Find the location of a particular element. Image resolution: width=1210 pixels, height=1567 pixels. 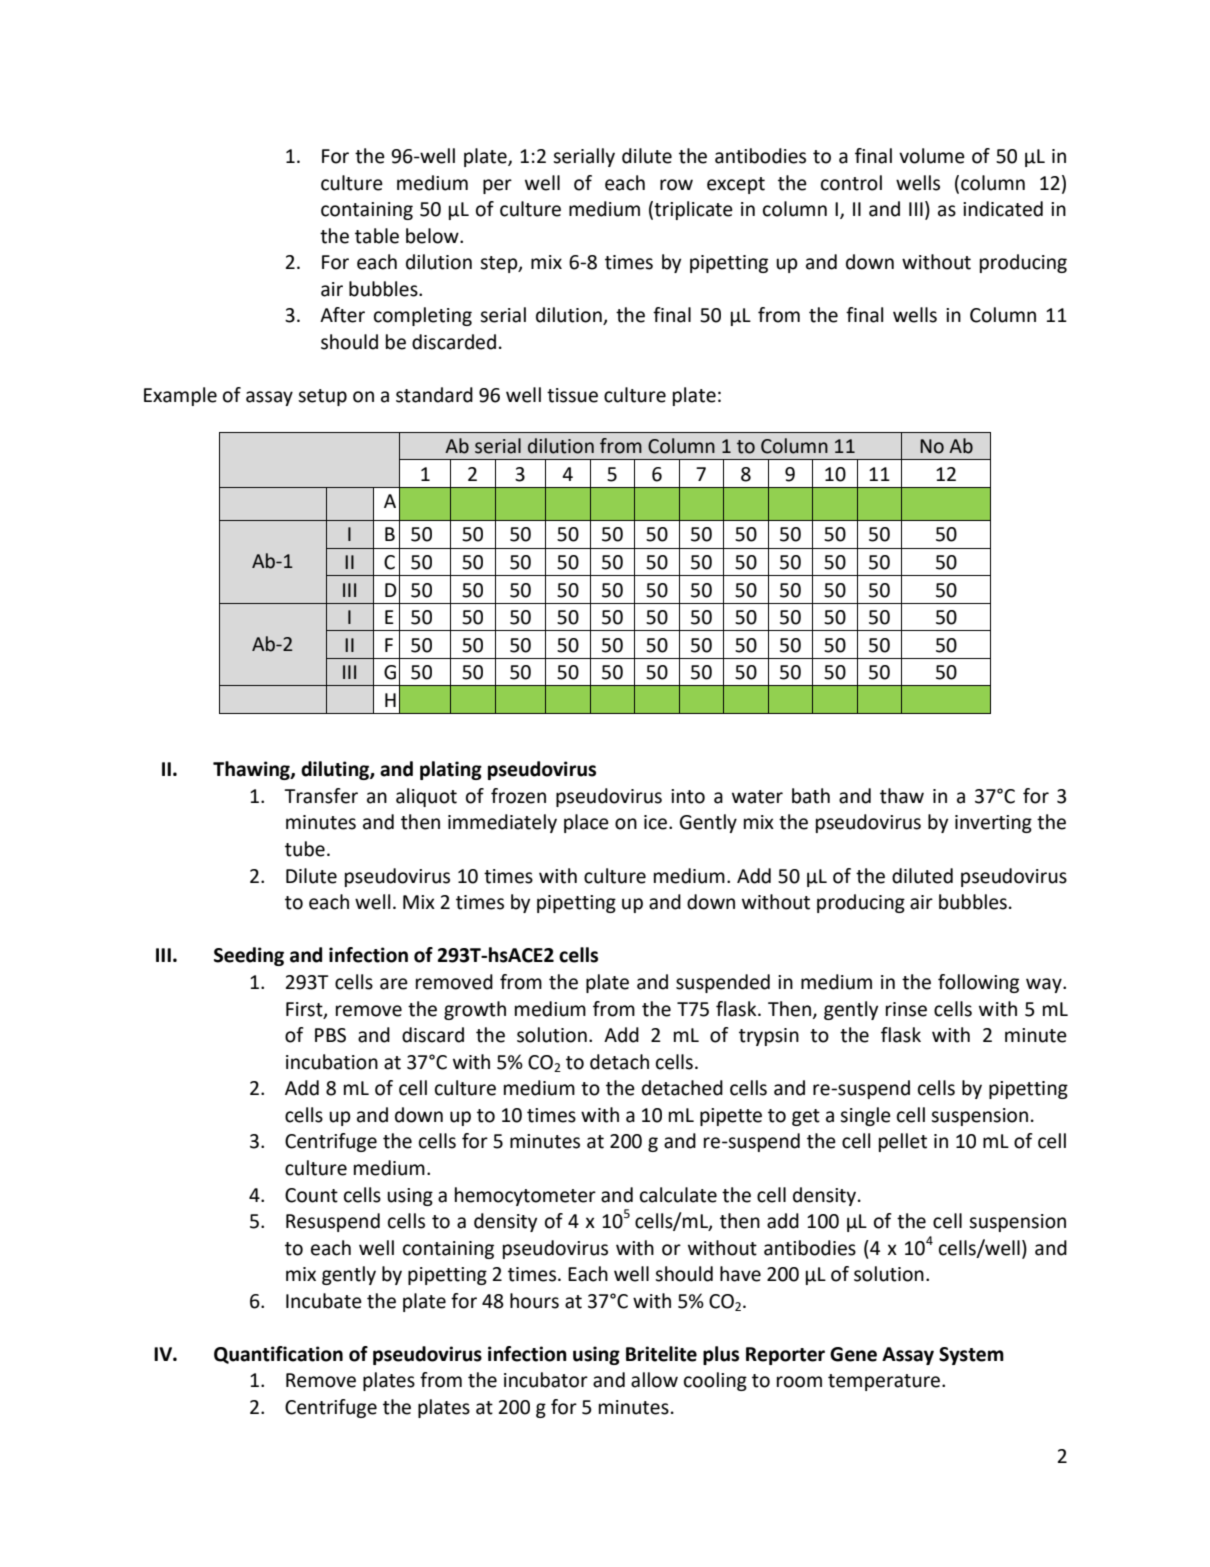

Quantification is located at coordinates (278, 1355).
